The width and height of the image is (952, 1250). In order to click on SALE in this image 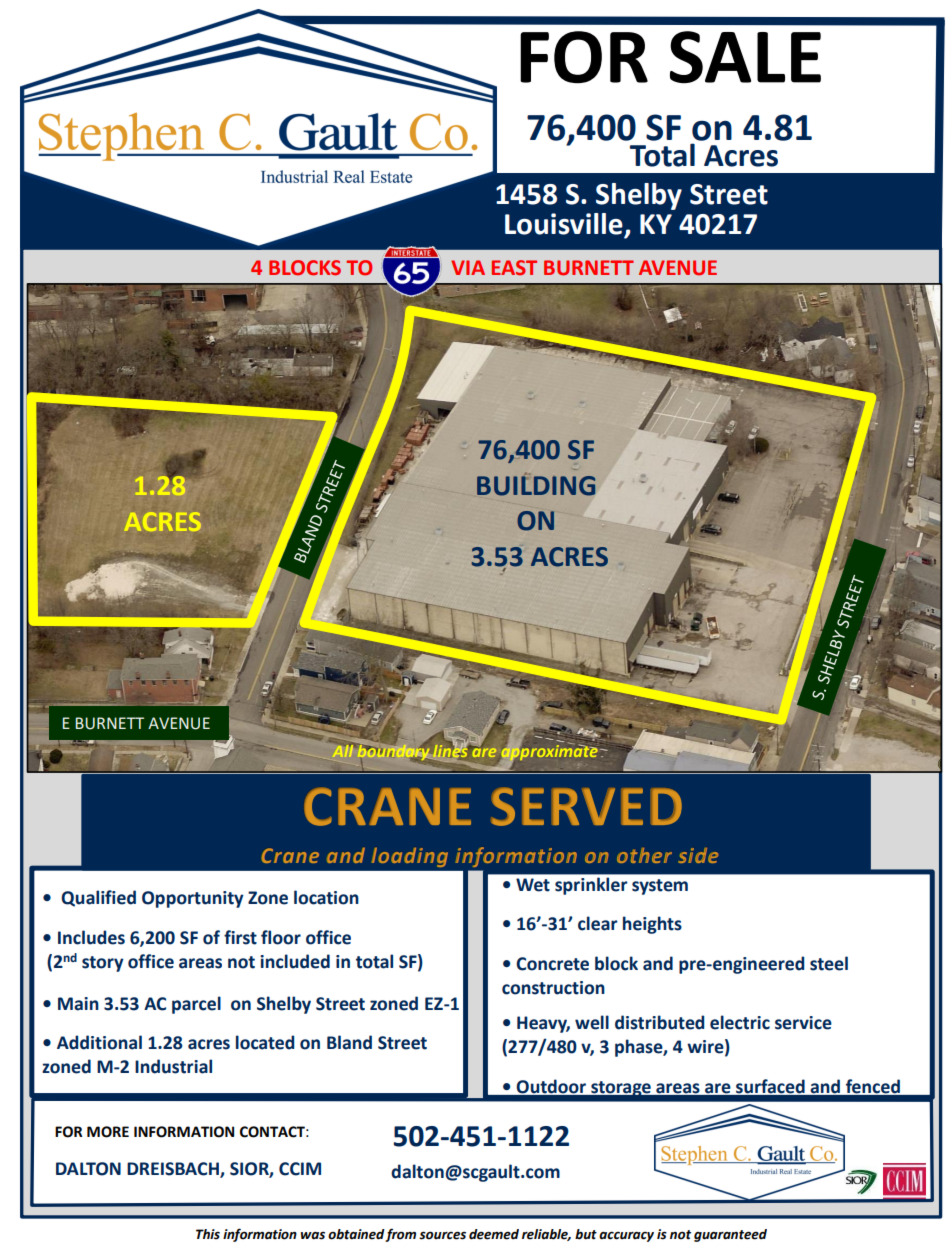, I will do `click(745, 57)`.
